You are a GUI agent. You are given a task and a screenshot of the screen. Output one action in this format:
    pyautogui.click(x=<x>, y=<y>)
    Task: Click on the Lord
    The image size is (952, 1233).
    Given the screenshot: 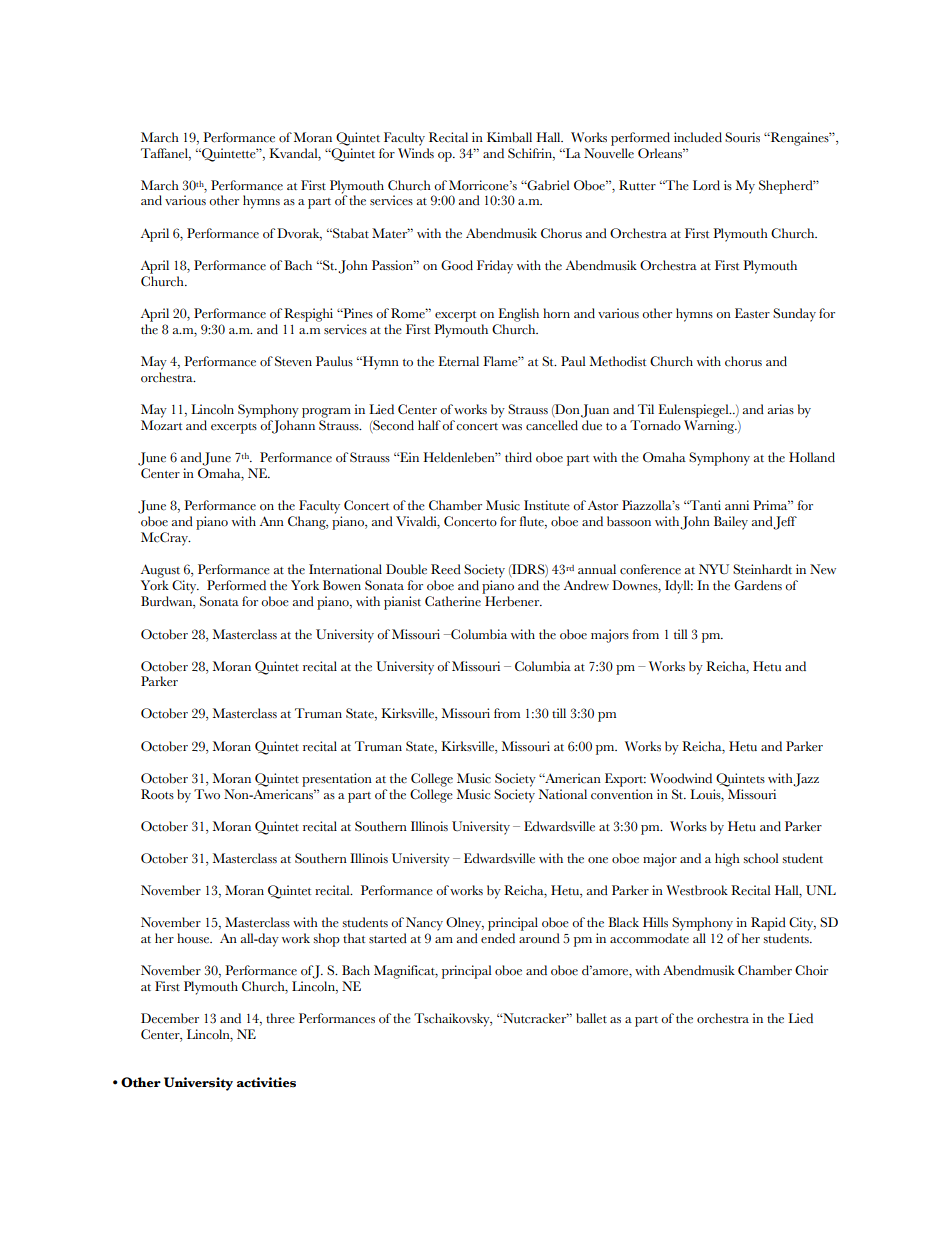 What is the action you would take?
    pyautogui.click(x=706, y=185)
